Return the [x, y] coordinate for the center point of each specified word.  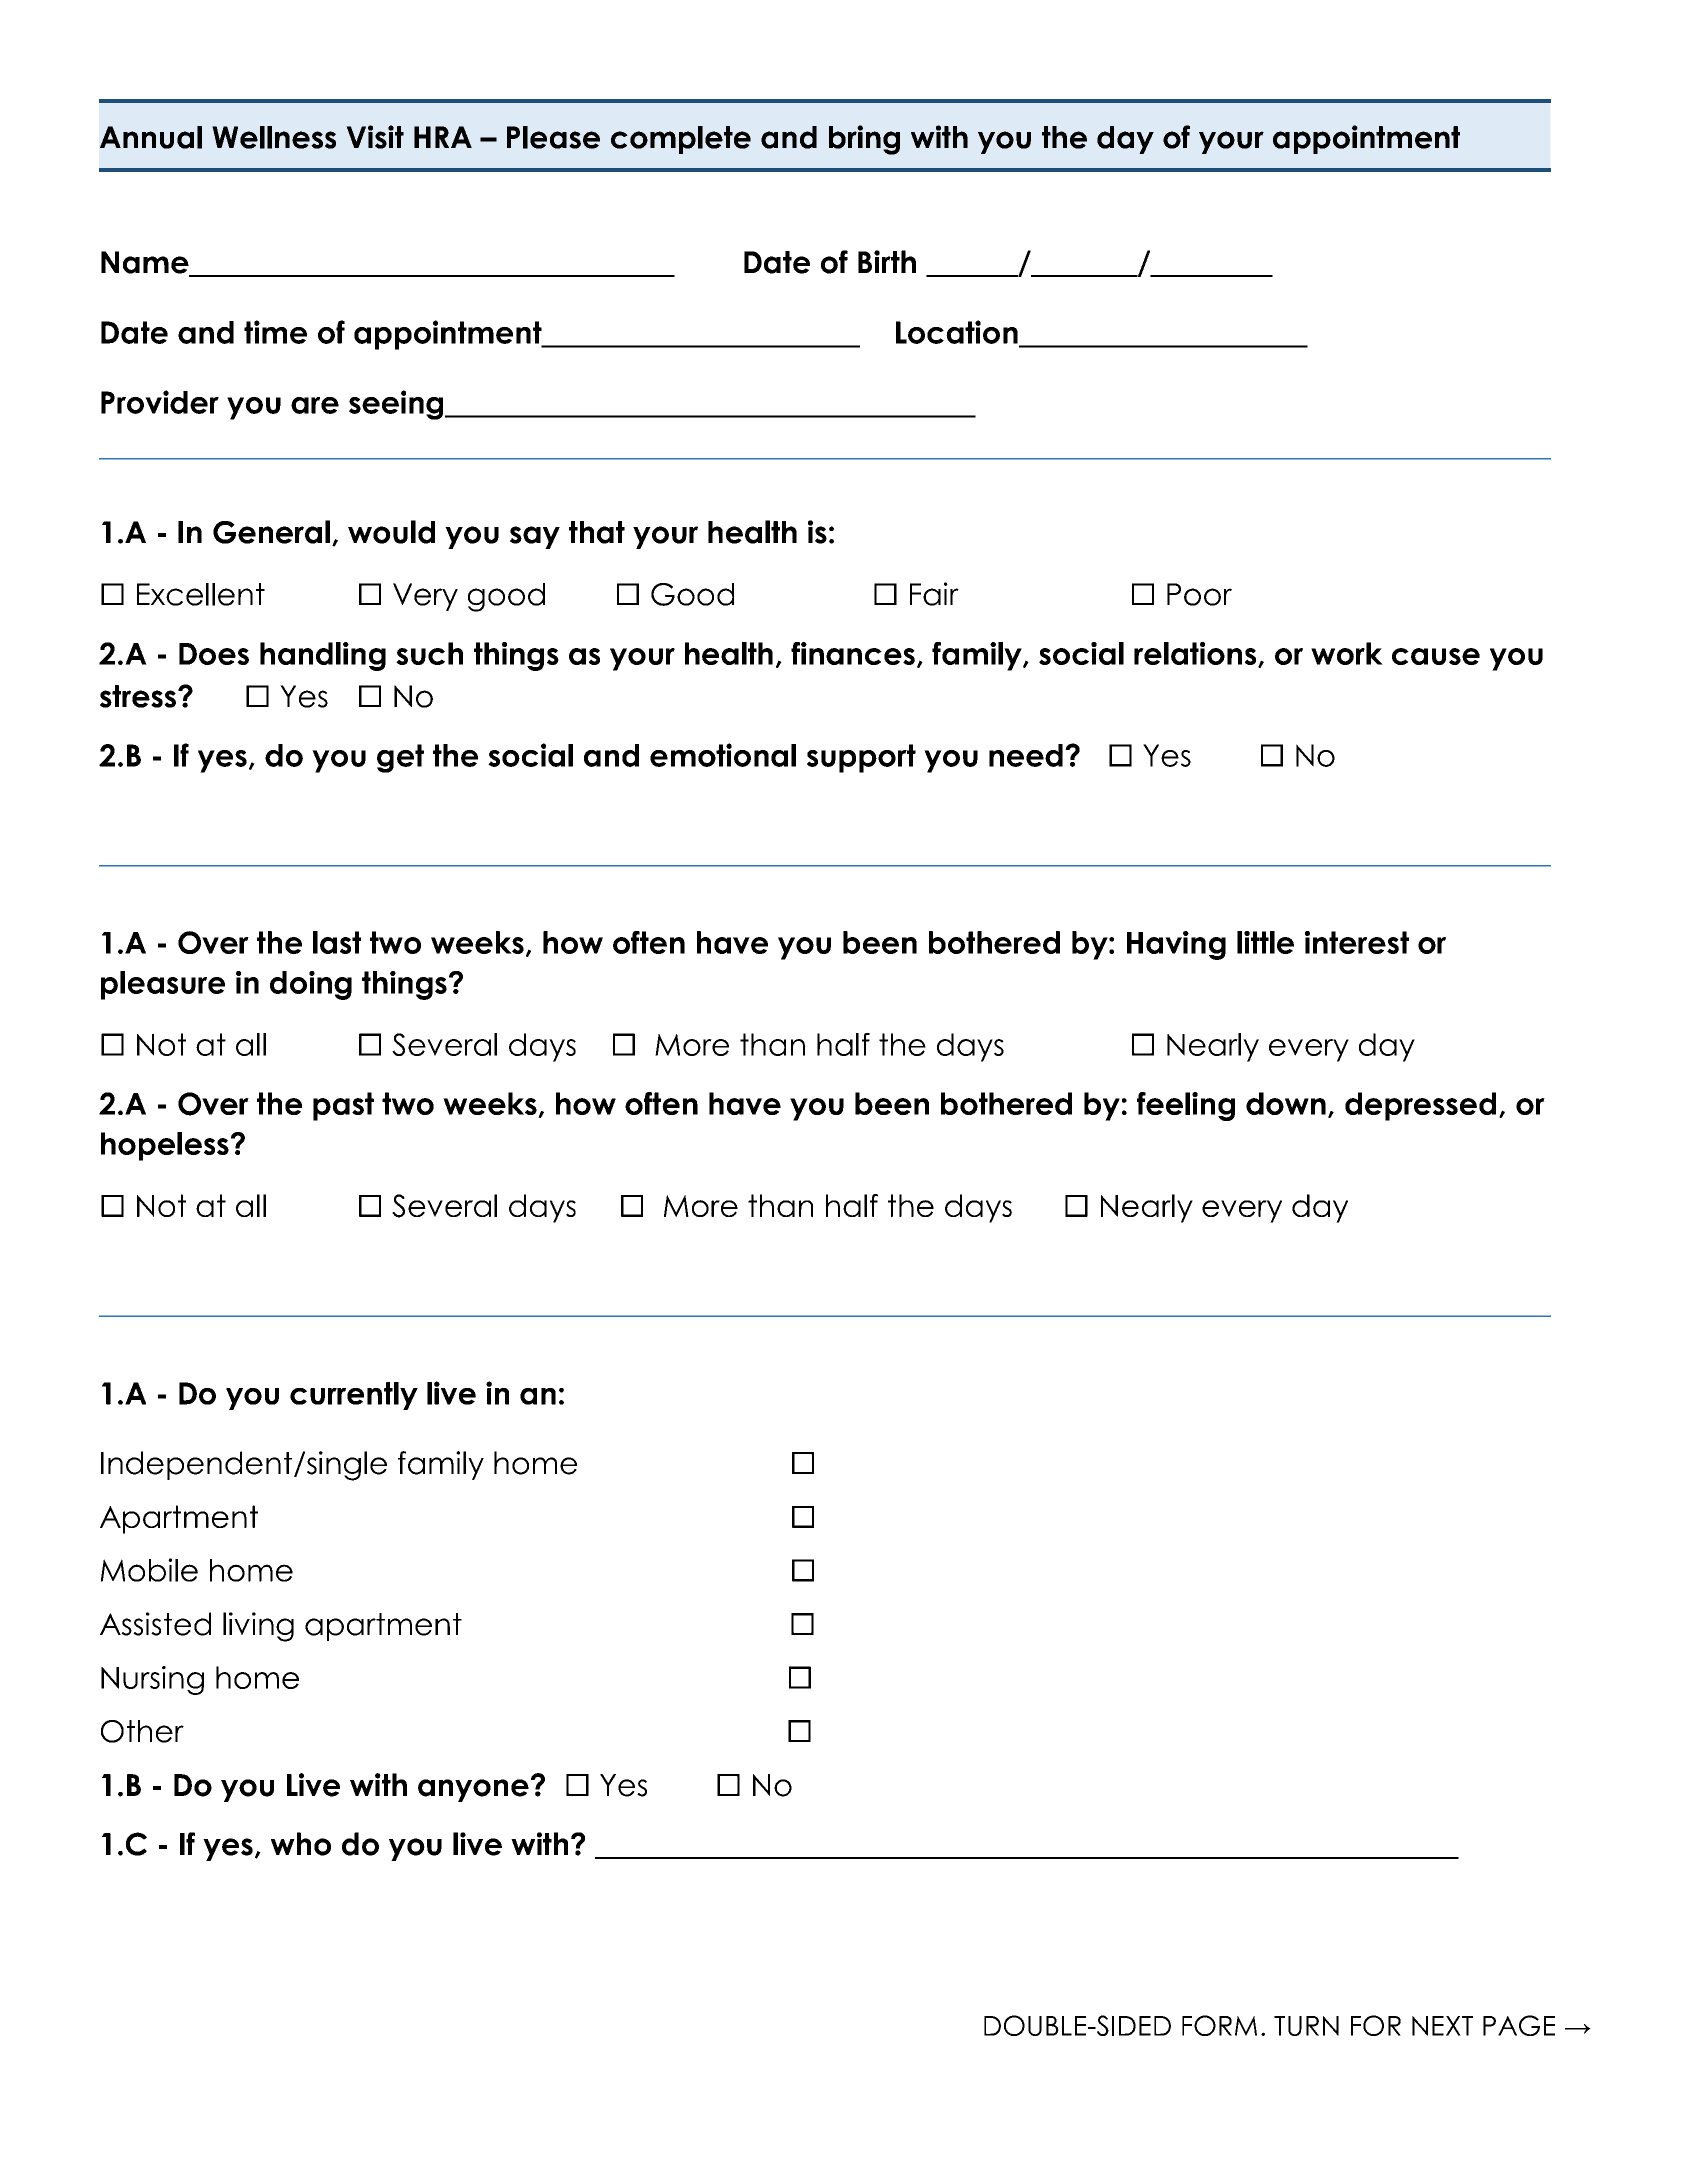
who [301, 1844]
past [343, 1106]
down [1286, 1103]
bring [864, 140]
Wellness [274, 137]
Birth [887, 261]
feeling [1186, 1106]
